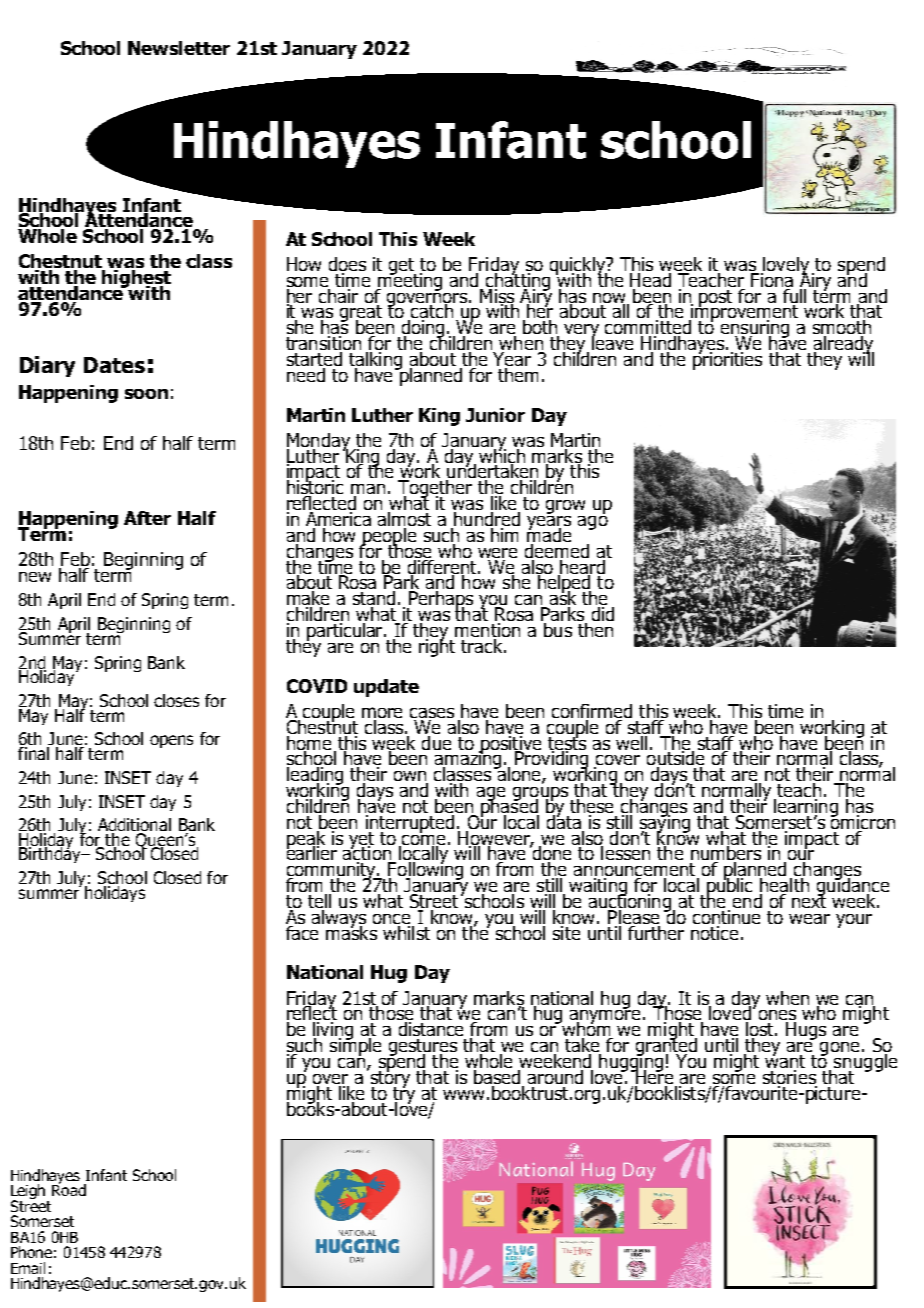 This document has width=924, height=1308. I want to click on action, so click(367, 853).
